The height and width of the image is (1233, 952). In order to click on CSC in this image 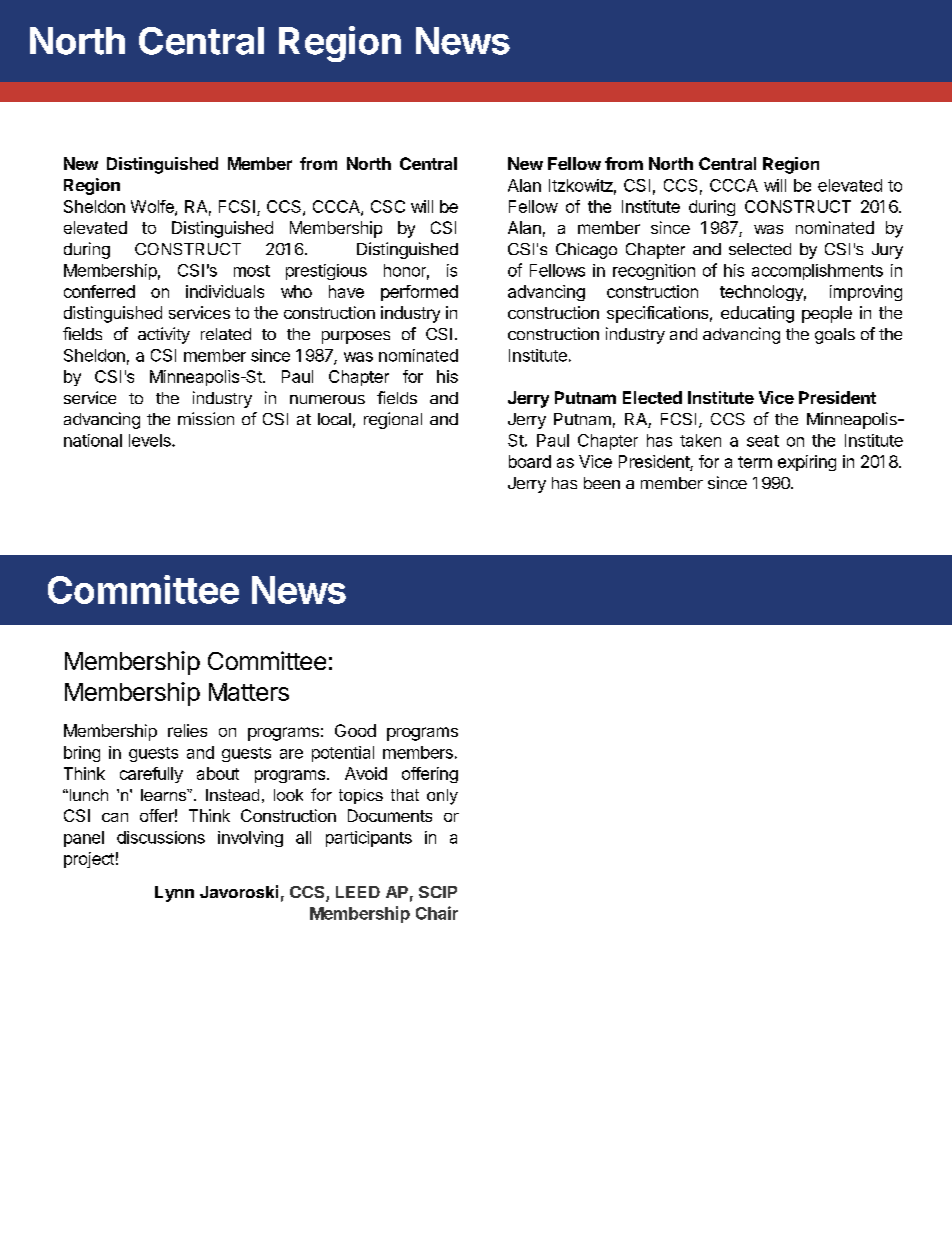, I will do `click(388, 206)`.
